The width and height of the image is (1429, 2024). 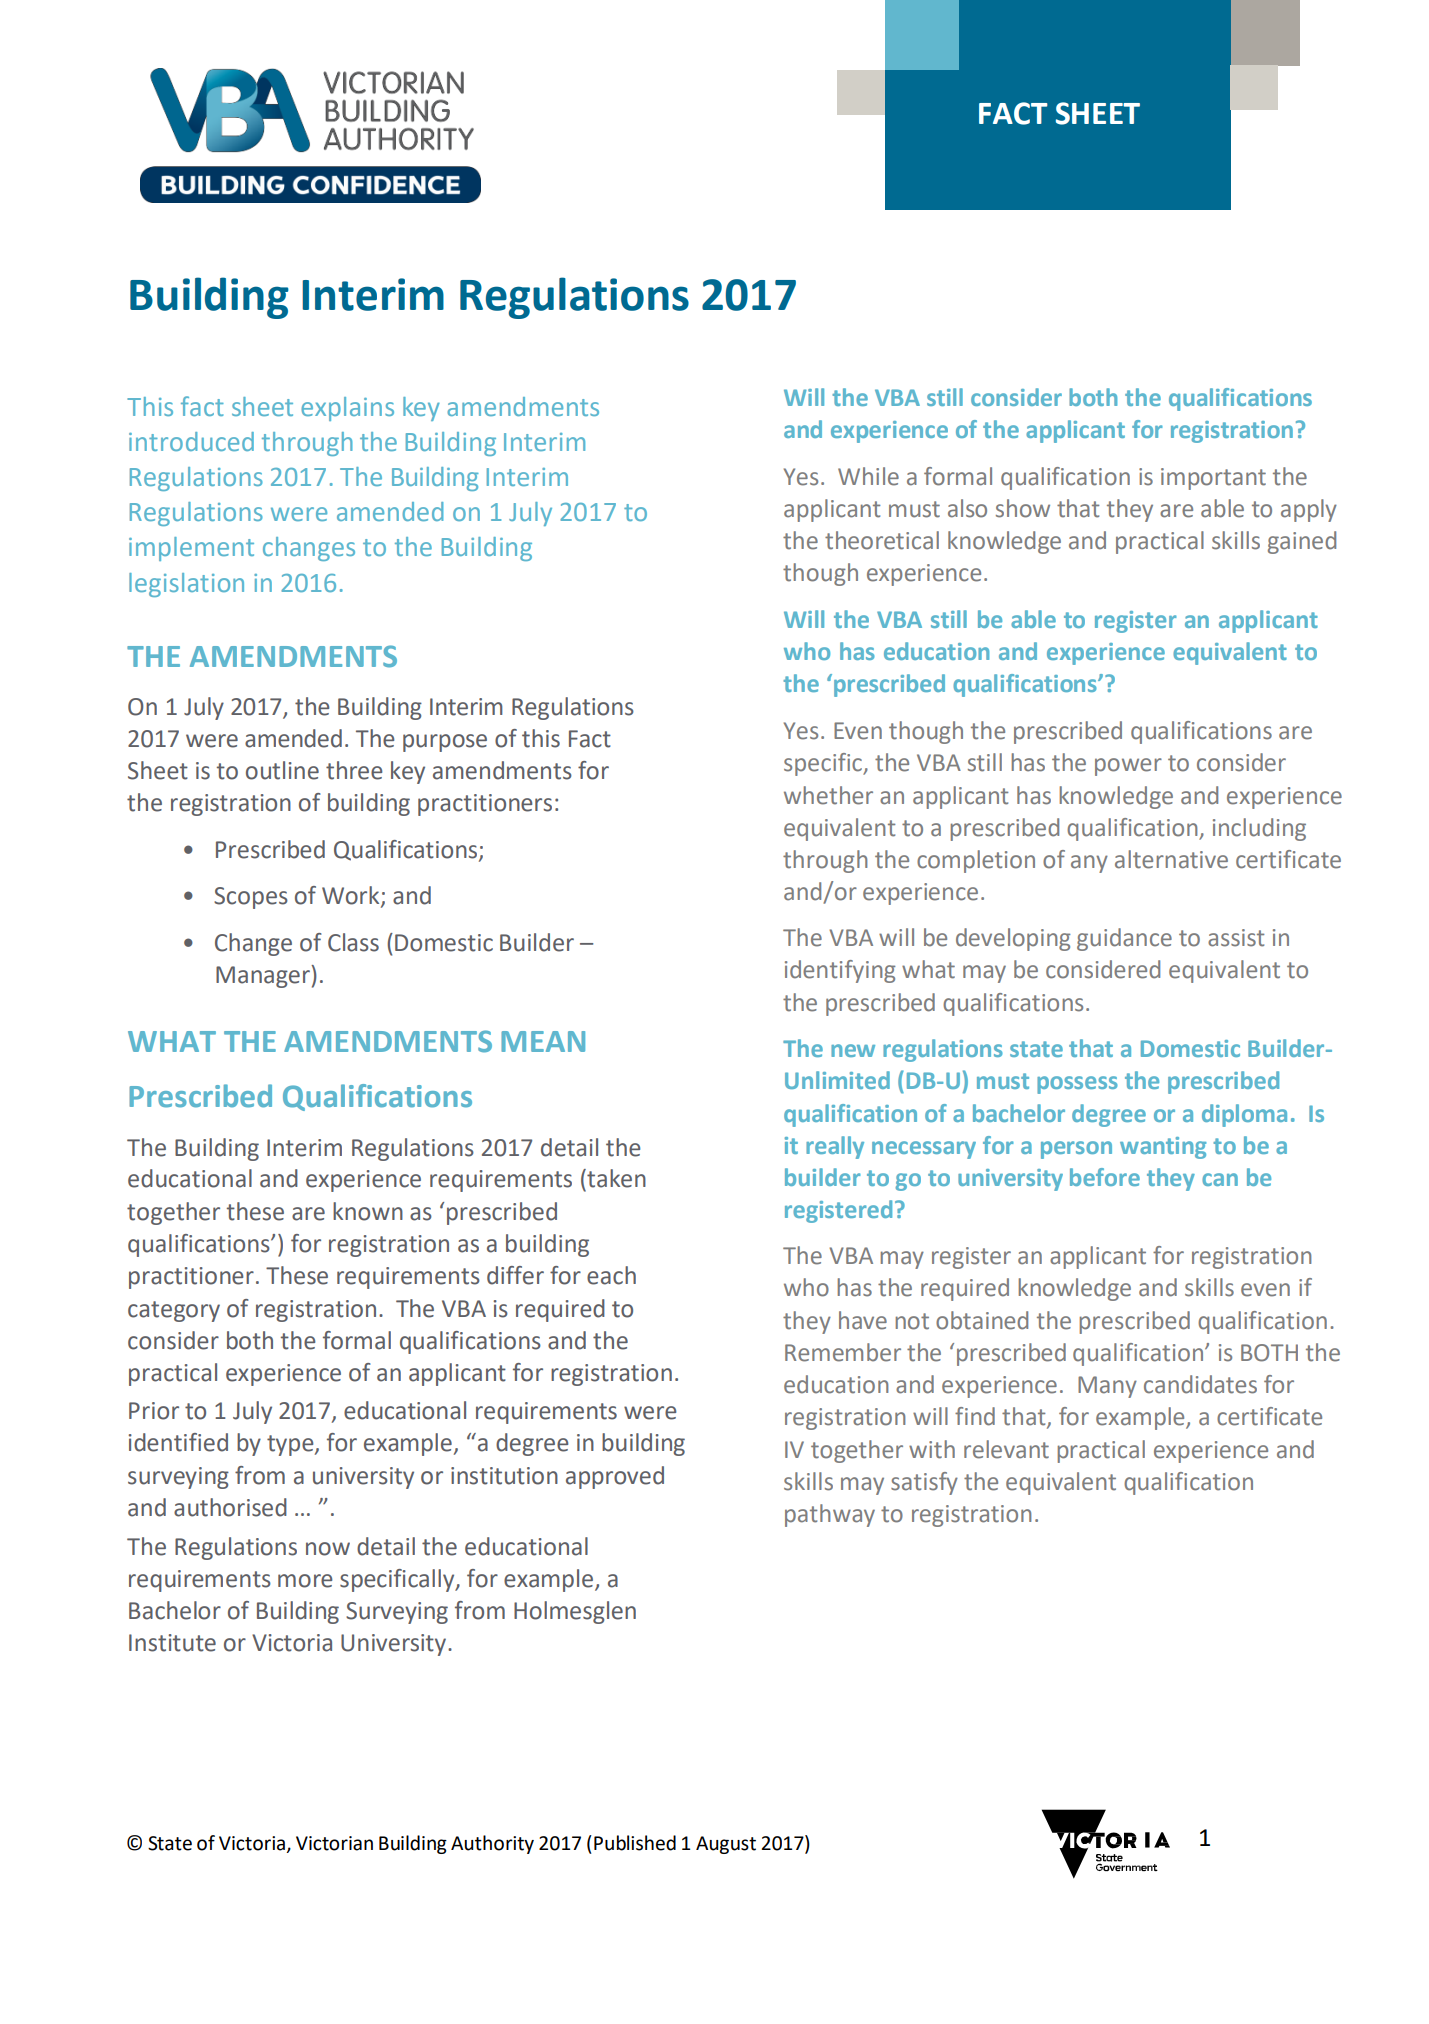 What do you see at coordinates (835, 1147) in the image?
I see `really` at bounding box center [835, 1147].
